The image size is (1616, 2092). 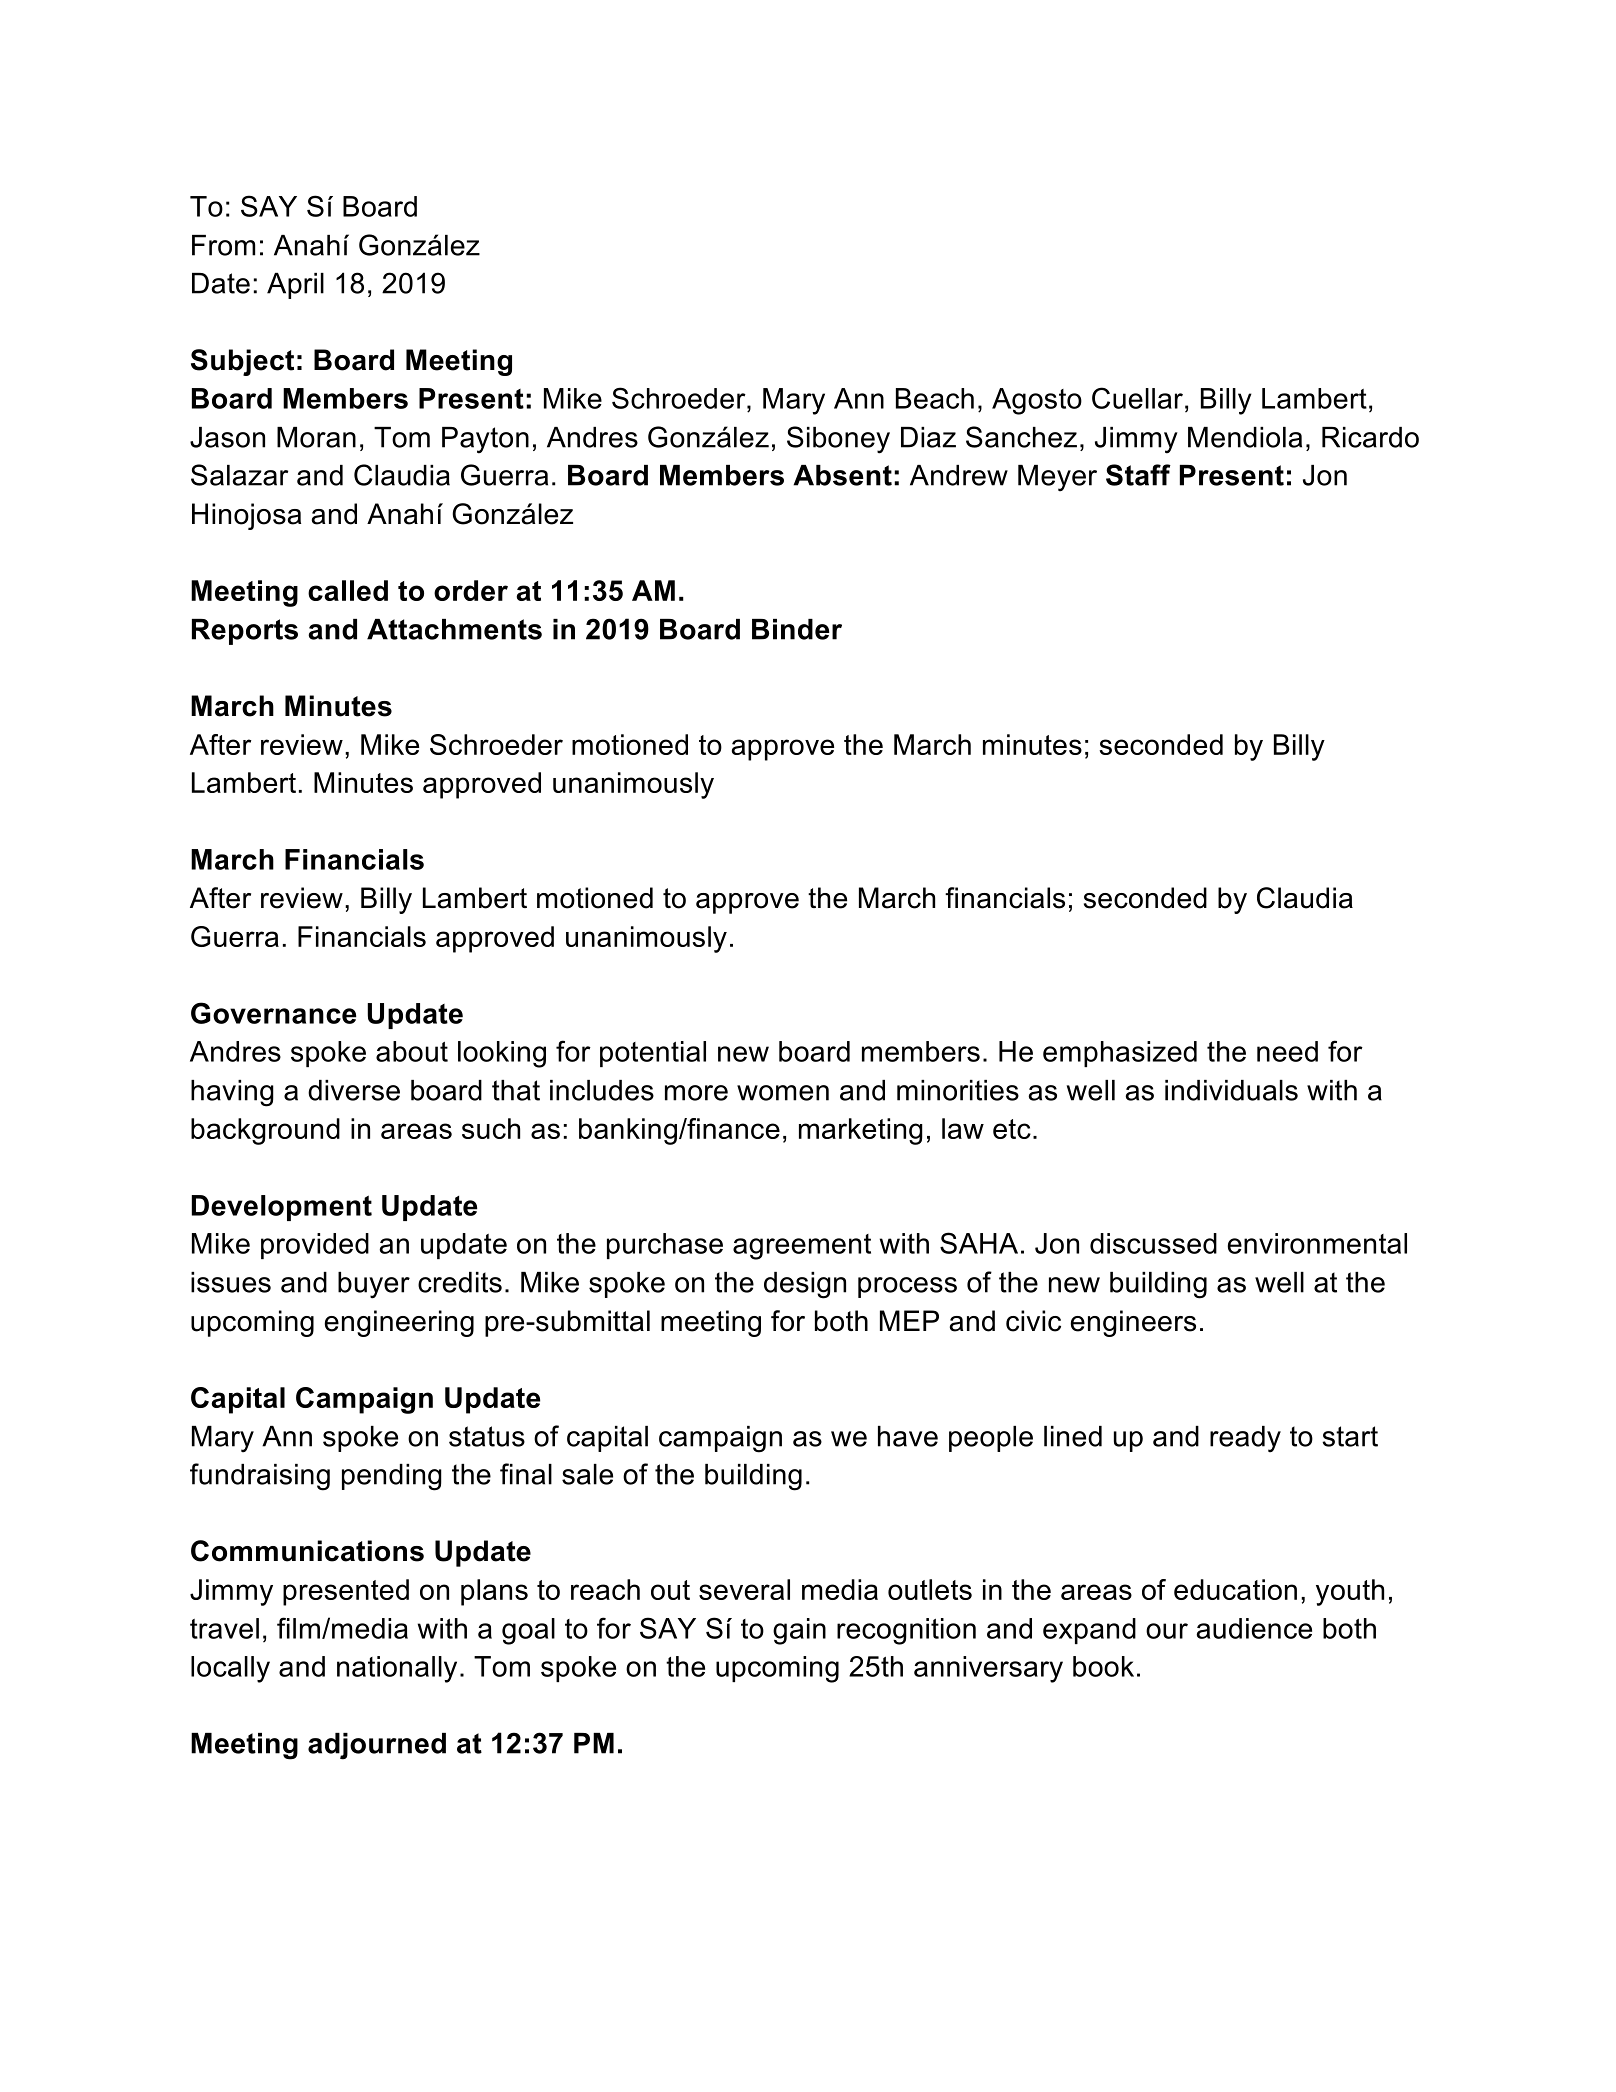 What do you see at coordinates (1137, 398) in the screenshot?
I see `Cuellar` at bounding box center [1137, 398].
